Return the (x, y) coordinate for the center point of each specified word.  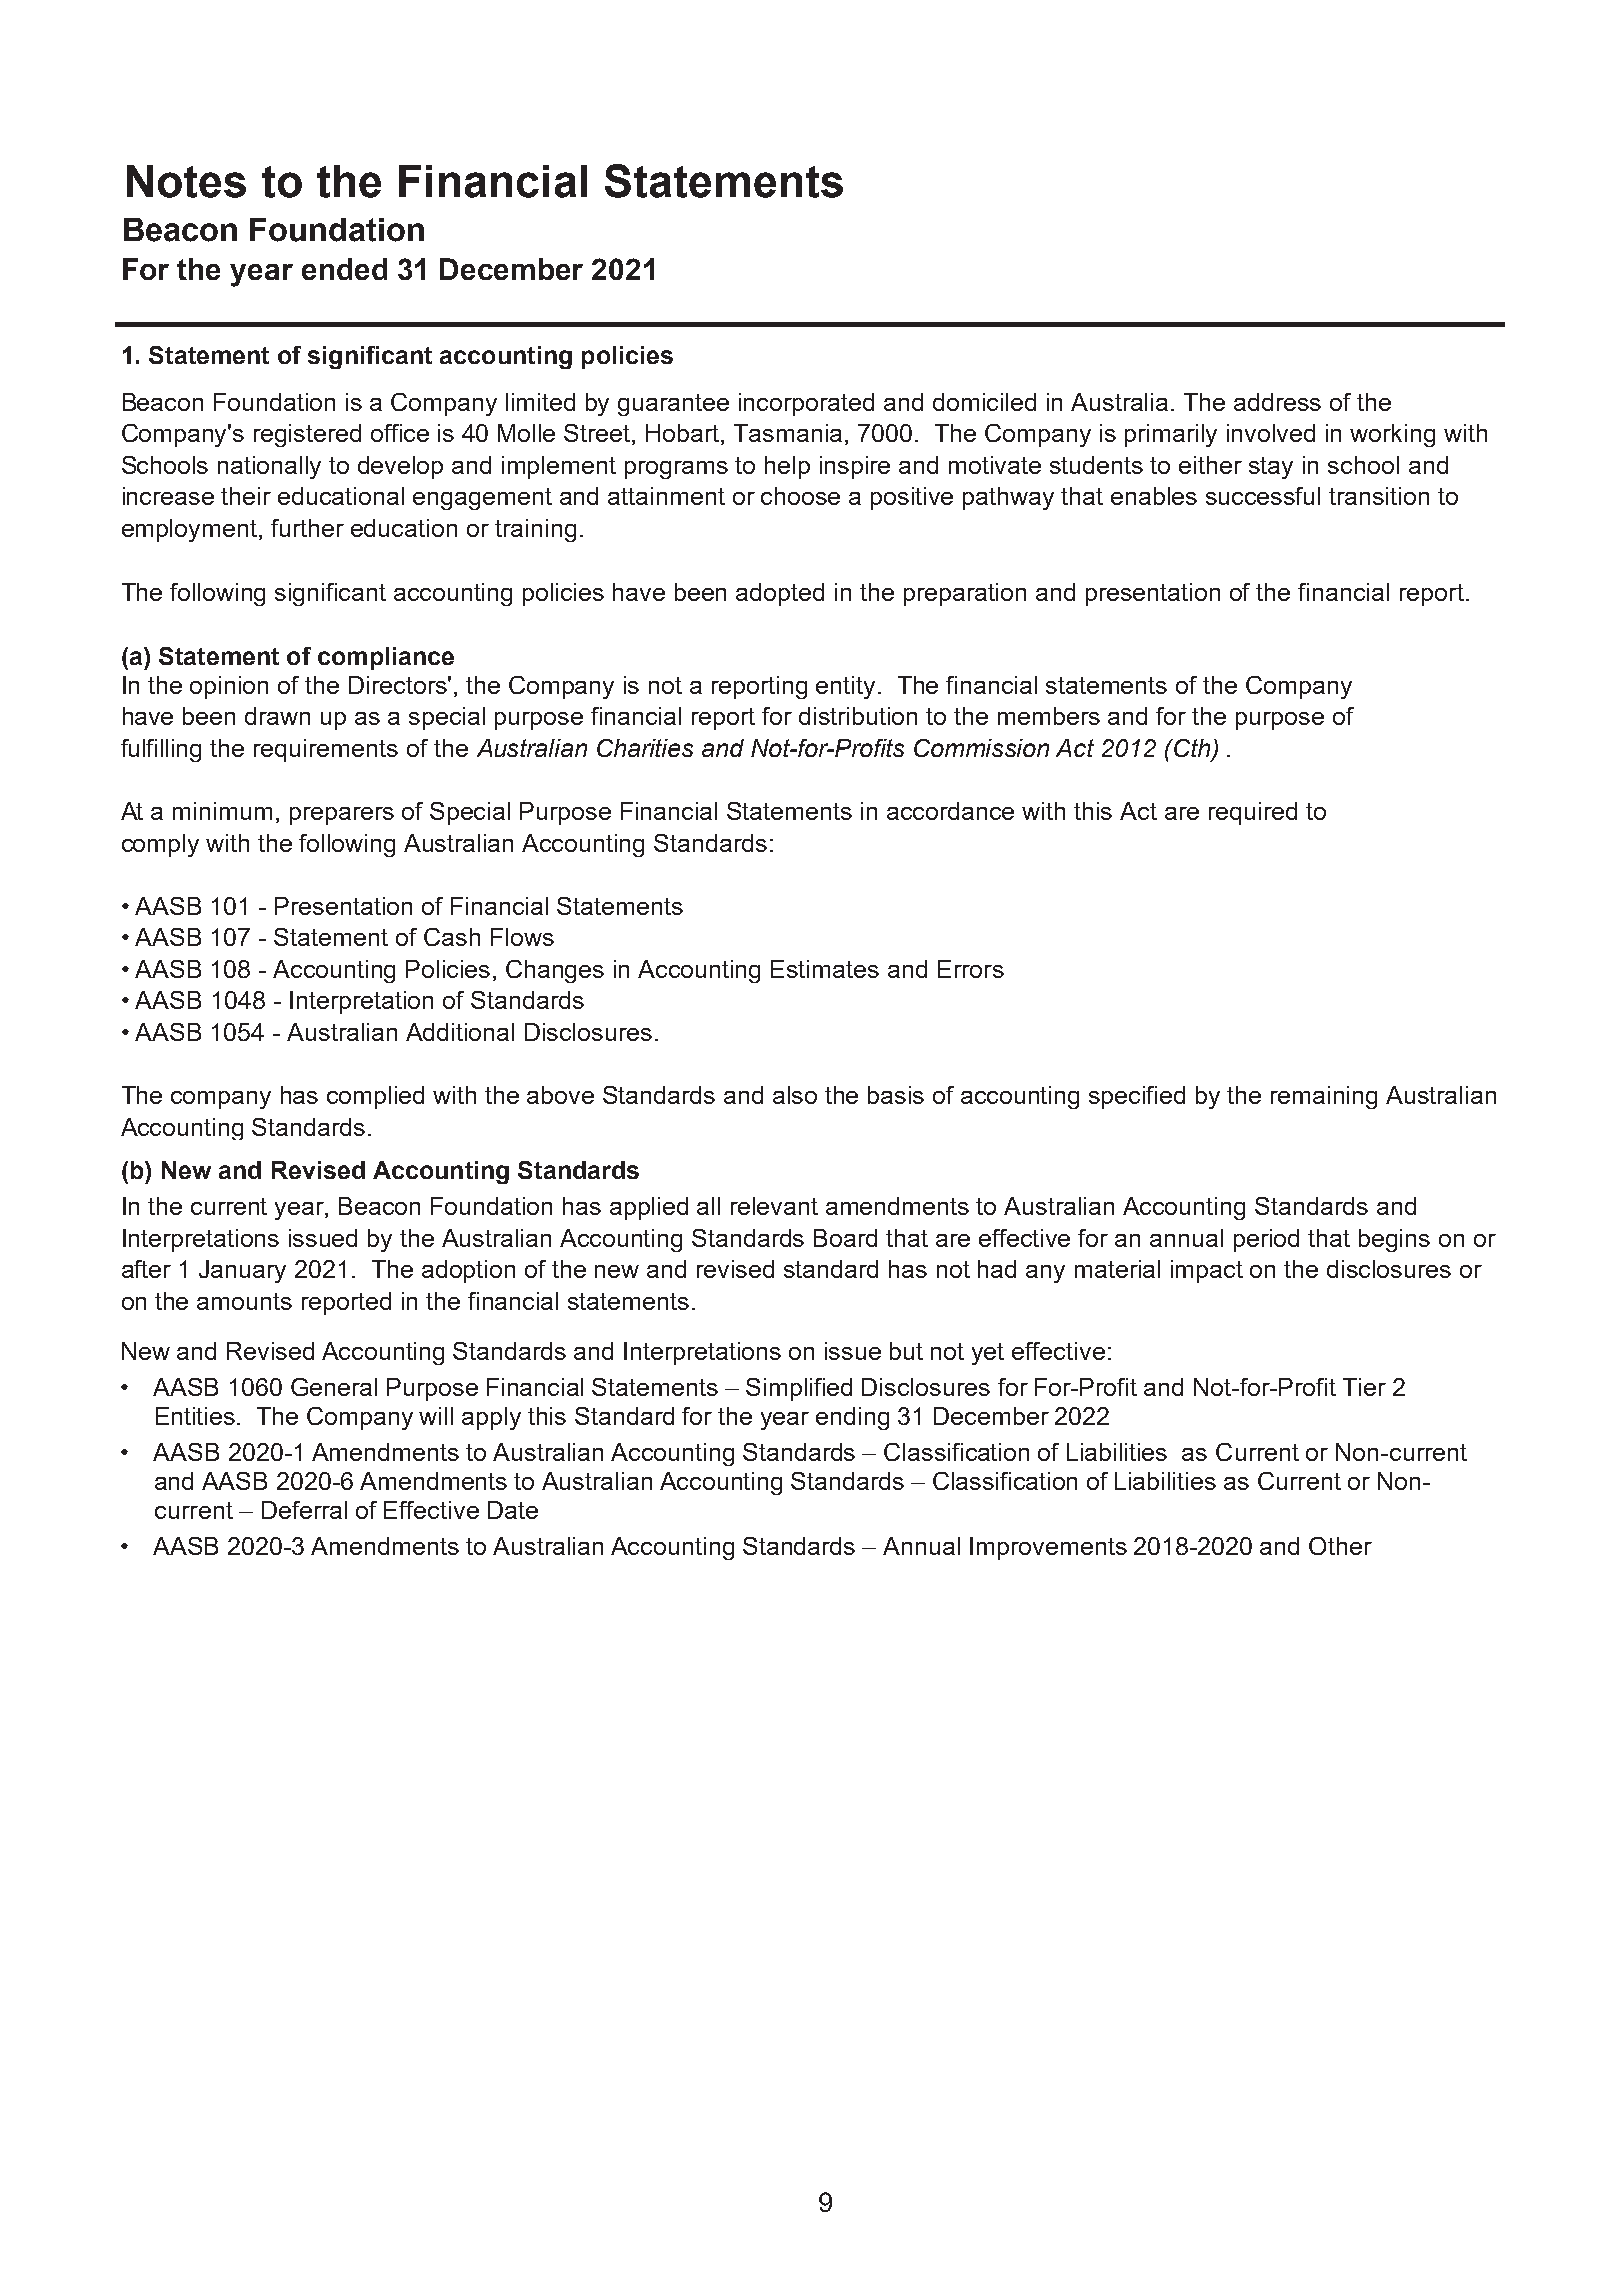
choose (800, 496)
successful (1263, 496)
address (1277, 402)
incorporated (806, 404)
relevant (774, 1206)
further (307, 528)
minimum (222, 811)
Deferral (304, 1510)
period (1266, 1240)
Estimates (825, 969)
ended (344, 269)
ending (852, 1418)
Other (1340, 1546)
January (242, 1271)
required (1253, 813)
